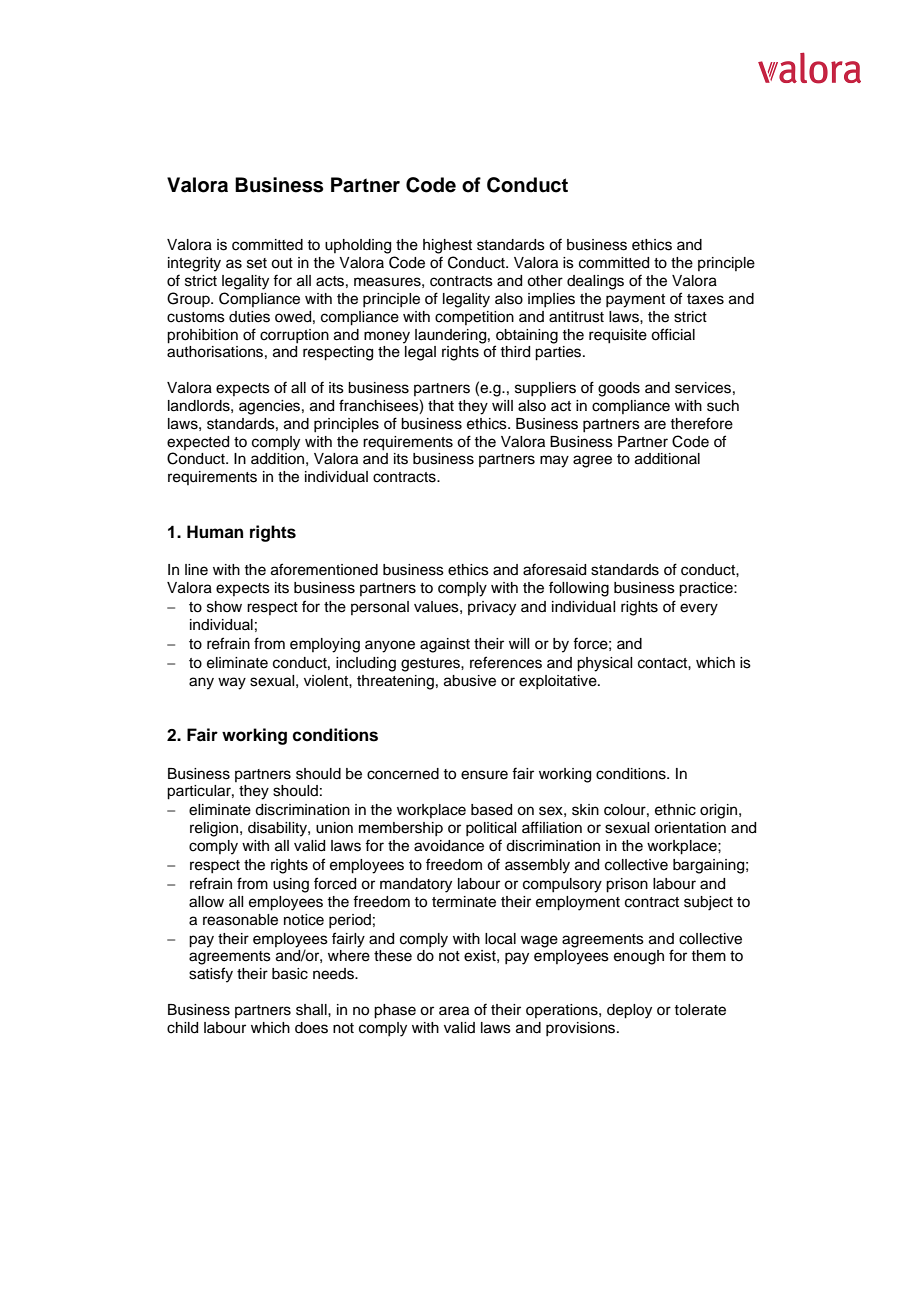  I want to click on highest, so click(447, 246).
